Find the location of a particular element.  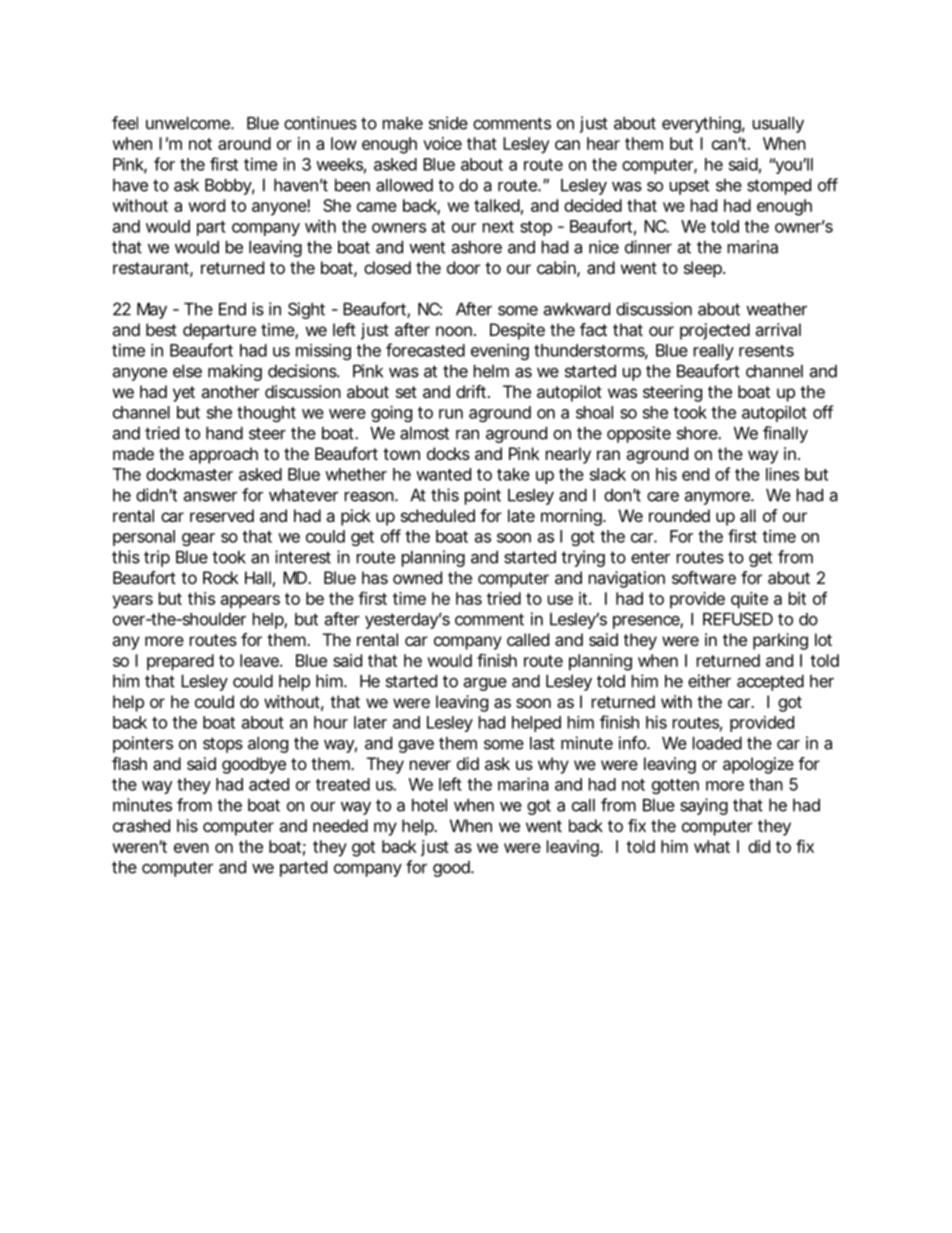

acted is located at coordinates (269, 784).
